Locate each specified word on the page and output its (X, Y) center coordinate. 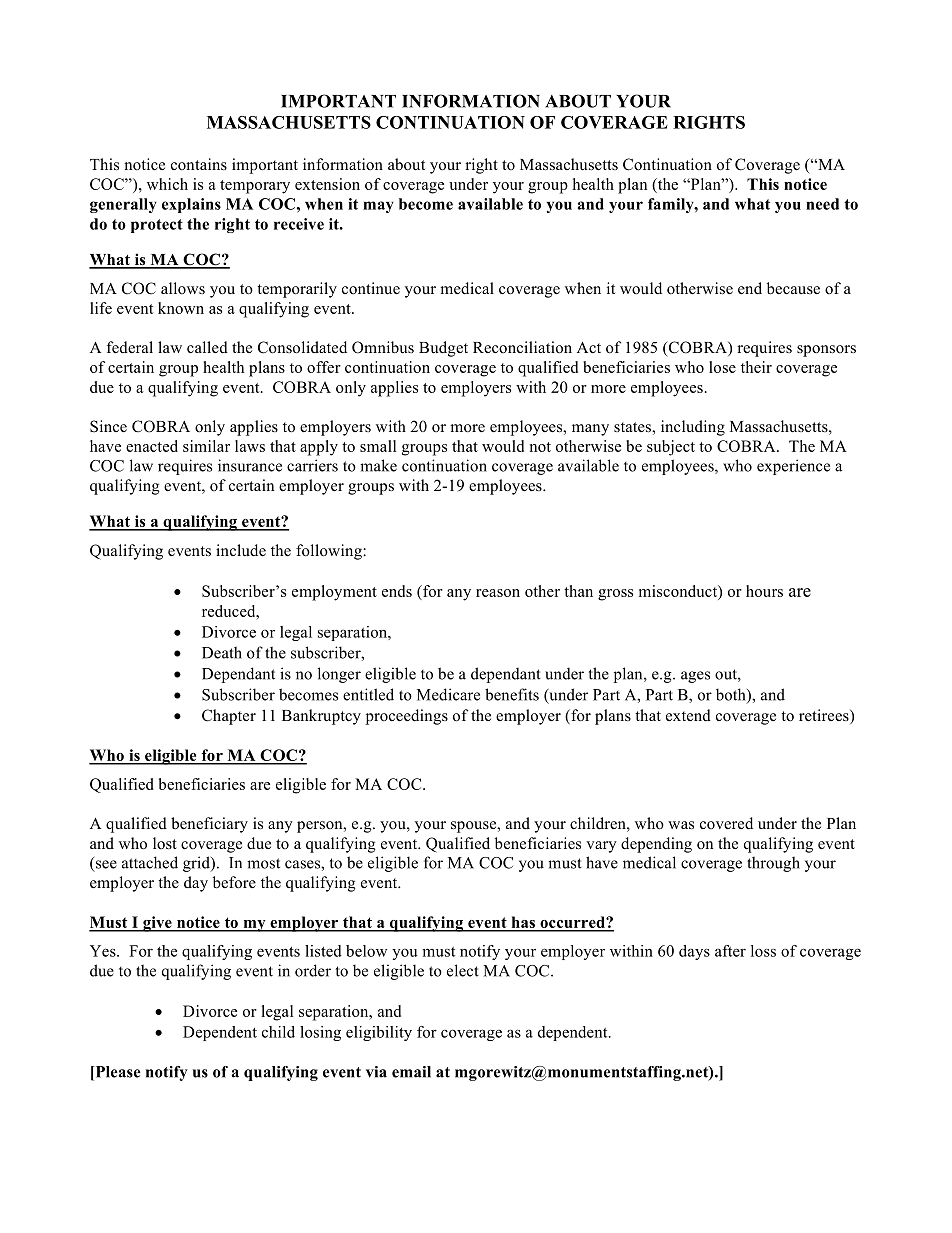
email (411, 1072)
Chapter (229, 717)
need (822, 204)
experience (793, 467)
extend (688, 715)
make (378, 465)
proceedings (407, 717)
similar (206, 446)
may (378, 207)
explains (191, 205)
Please (117, 1073)
